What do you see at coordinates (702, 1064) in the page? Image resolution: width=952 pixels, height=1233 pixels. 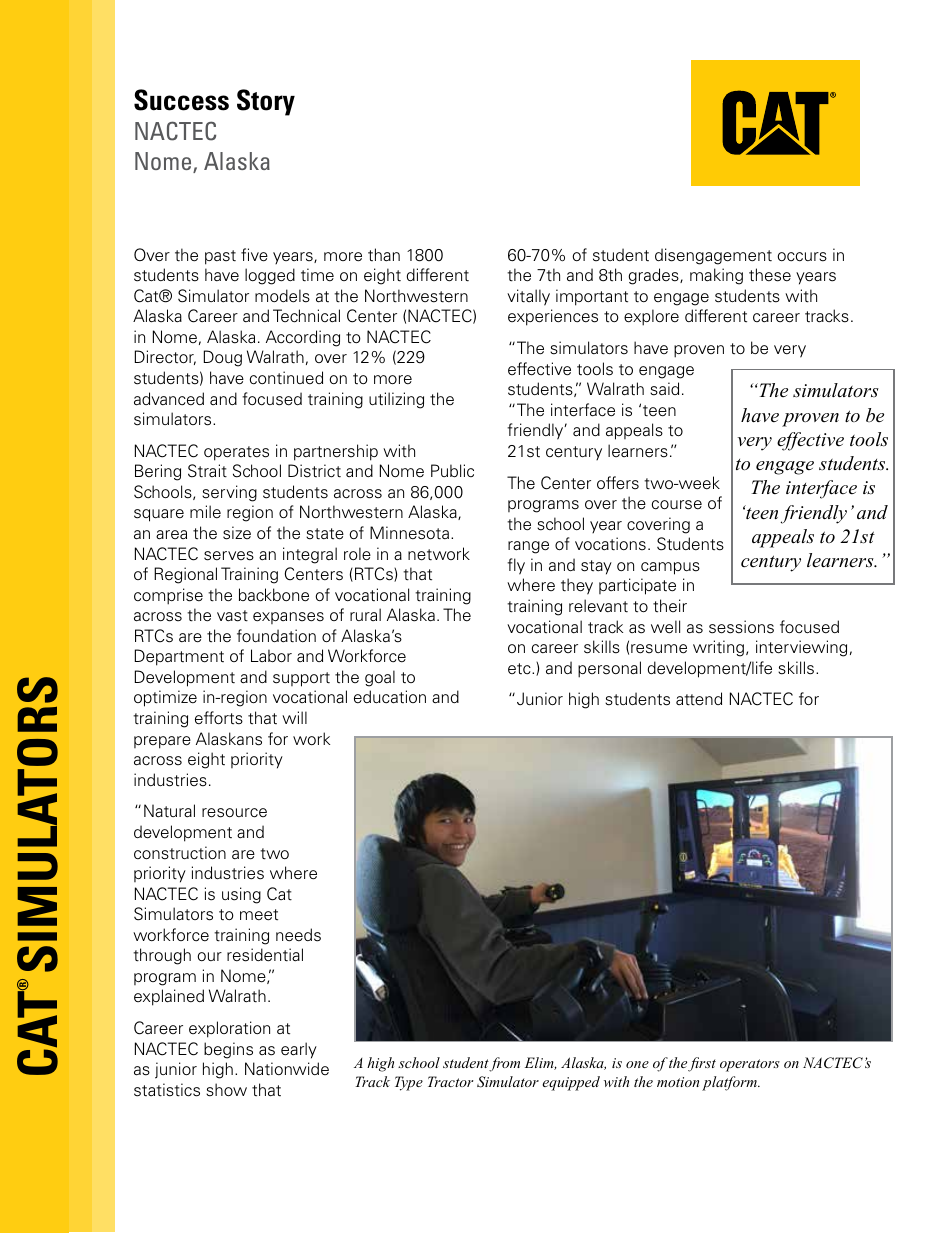 I see `first` at bounding box center [702, 1064].
